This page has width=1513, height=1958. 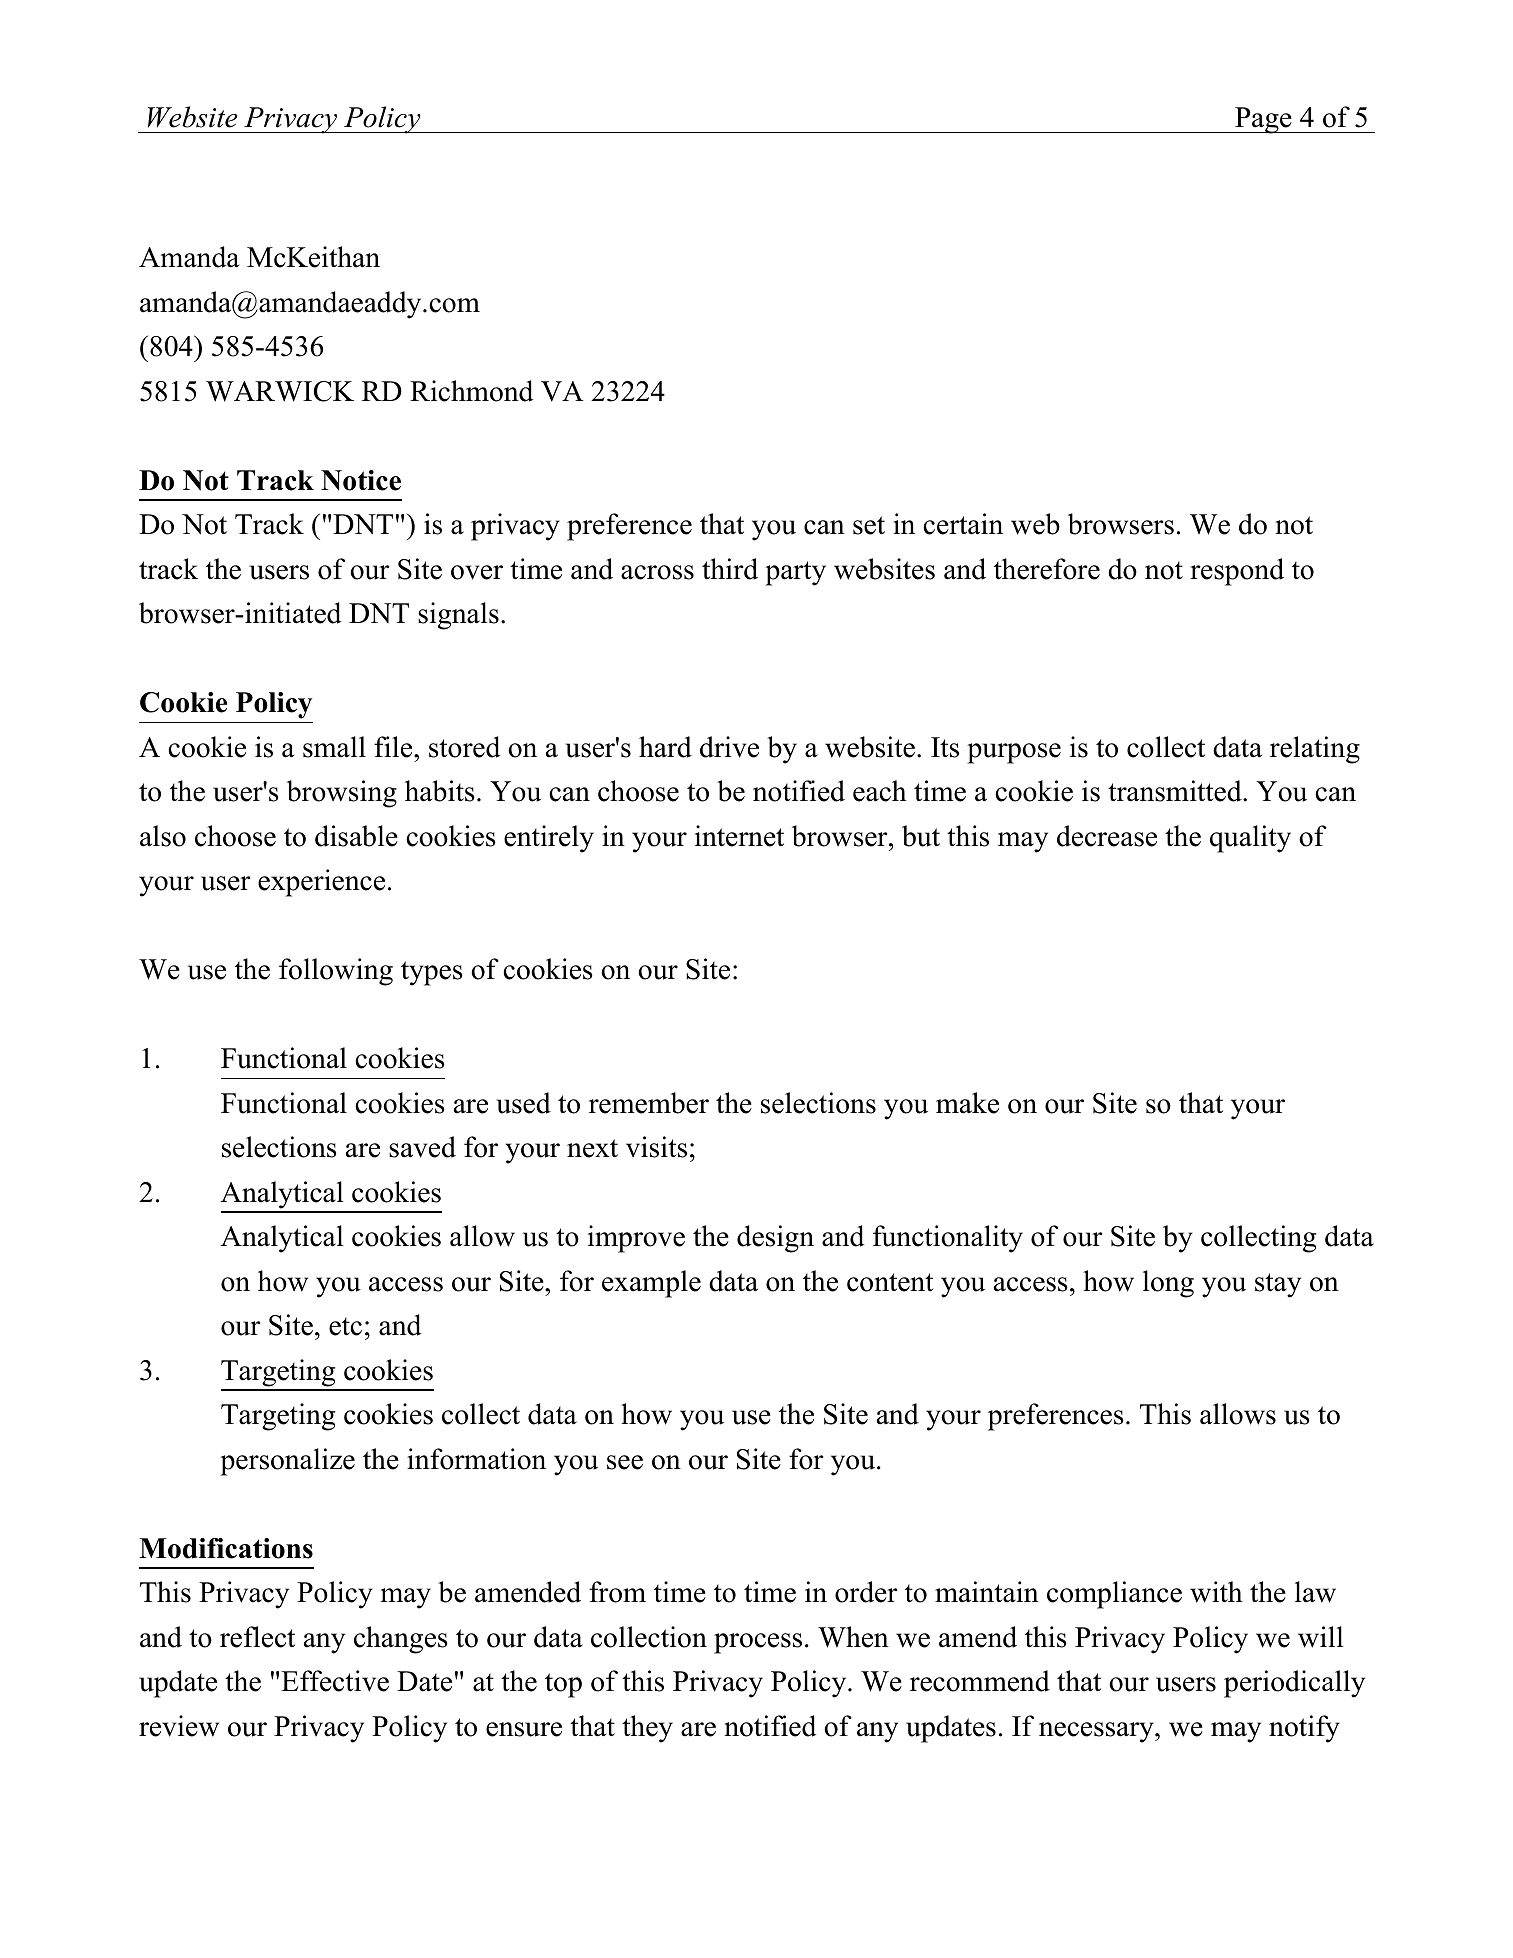 What do you see at coordinates (1250, 839) in the page?
I see `quality` at bounding box center [1250, 839].
